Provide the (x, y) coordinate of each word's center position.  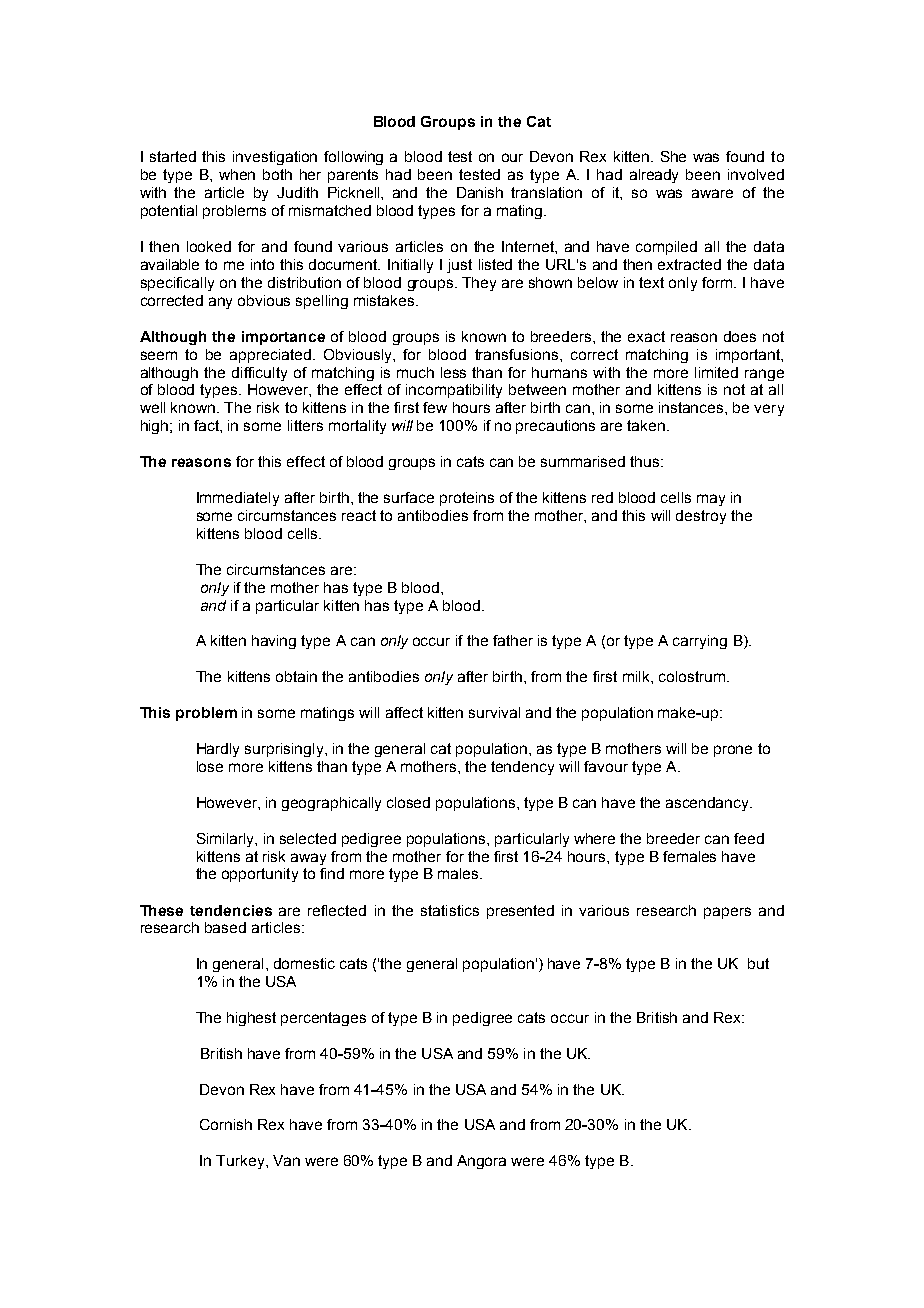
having (274, 642)
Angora (481, 1162)
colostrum (692, 676)
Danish (480, 192)
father (513, 640)
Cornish (226, 1124)
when (237, 174)
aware (712, 193)
